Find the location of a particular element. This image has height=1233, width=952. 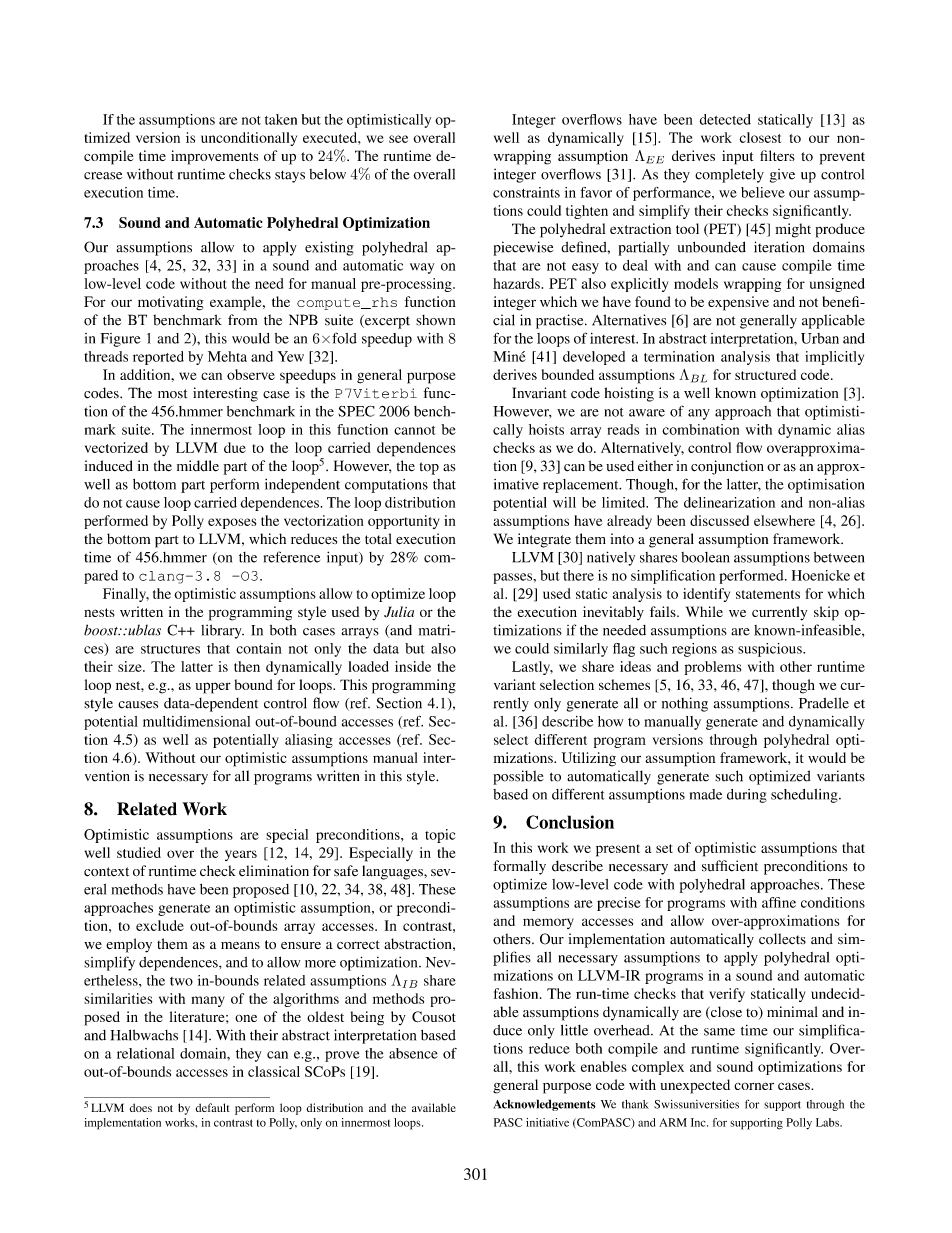

default is located at coordinates (212, 1107).
